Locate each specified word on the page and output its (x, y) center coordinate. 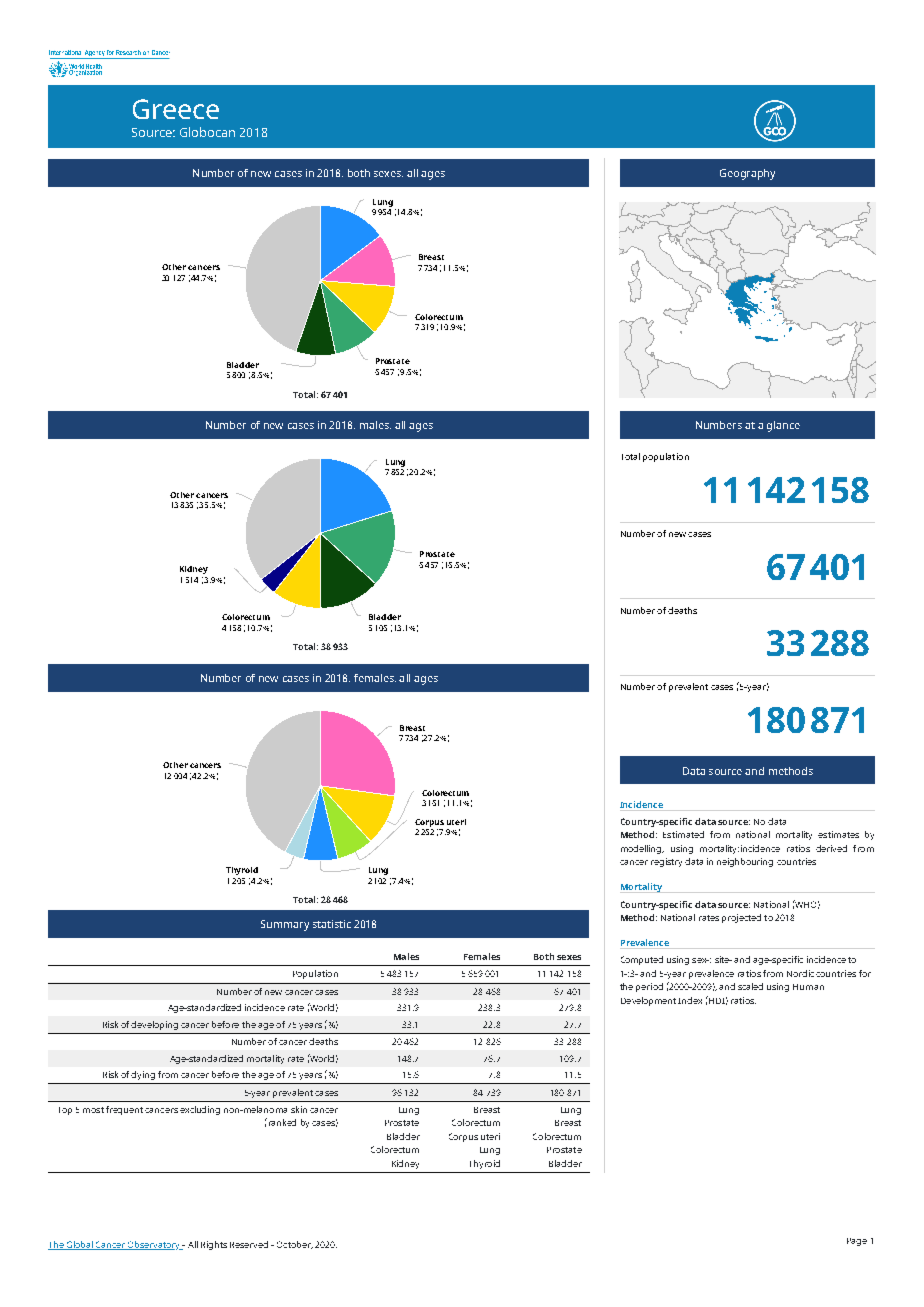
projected (741, 918)
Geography (747, 174)
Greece (176, 109)
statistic (332, 924)
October (295, 1245)
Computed (642, 960)
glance (783, 426)
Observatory (154, 1245)
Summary (285, 925)
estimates (838, 834)
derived (831, 848)
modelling (642, 849)
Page (857, 1242)
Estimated (683, 834)
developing (154, 1025)
